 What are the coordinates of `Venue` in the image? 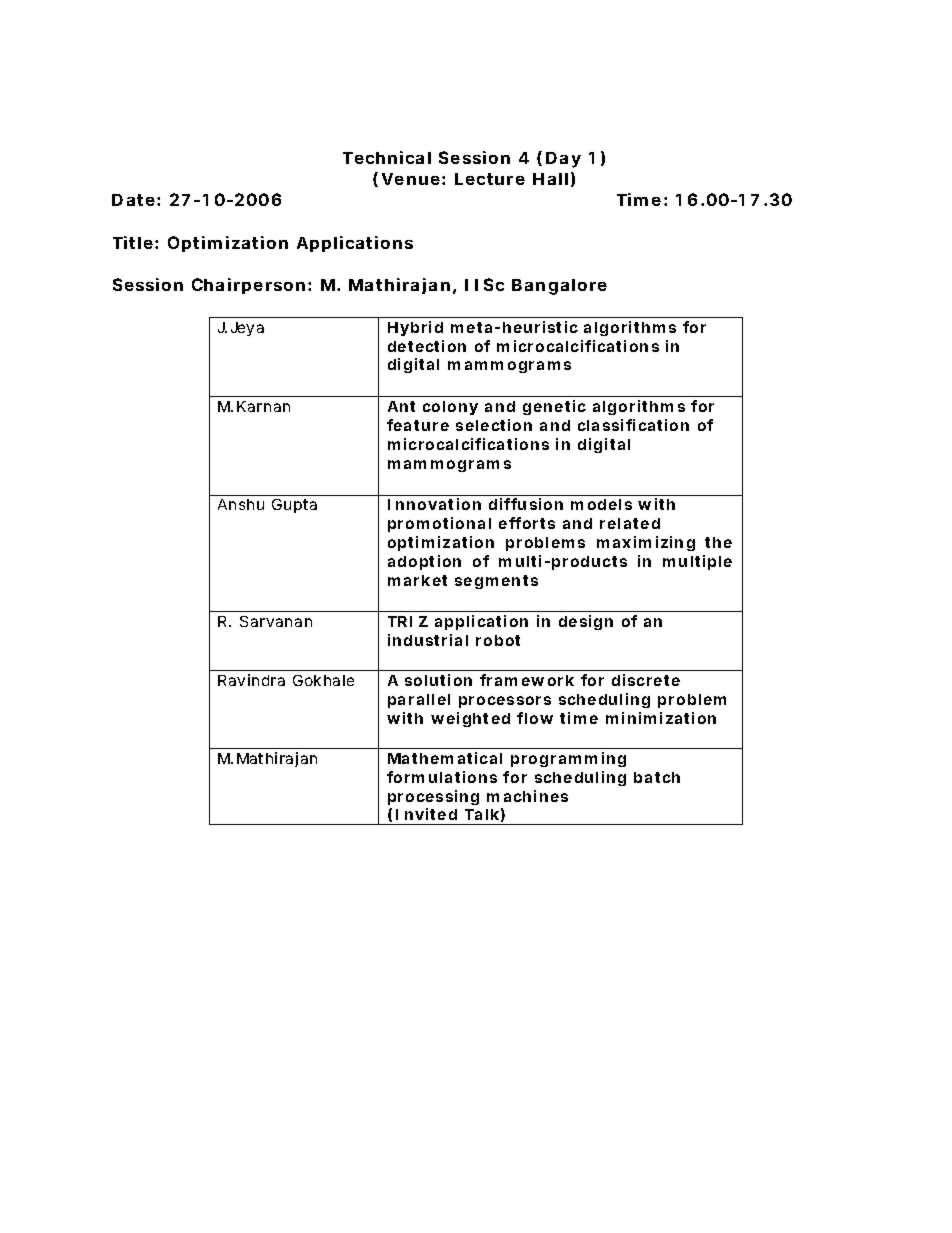 It's located at (411, 179).
